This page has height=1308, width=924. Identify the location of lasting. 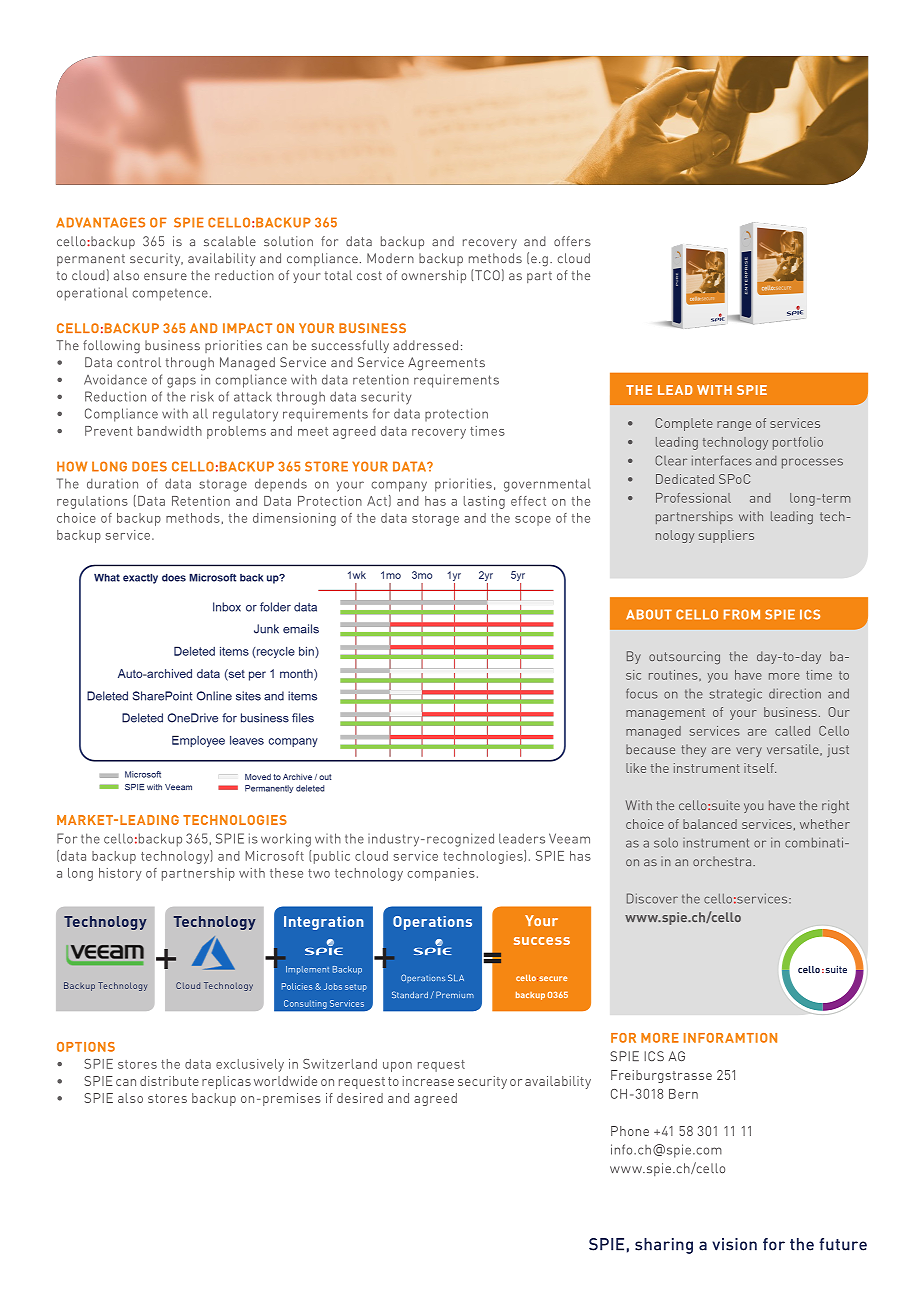
(484, 502).
